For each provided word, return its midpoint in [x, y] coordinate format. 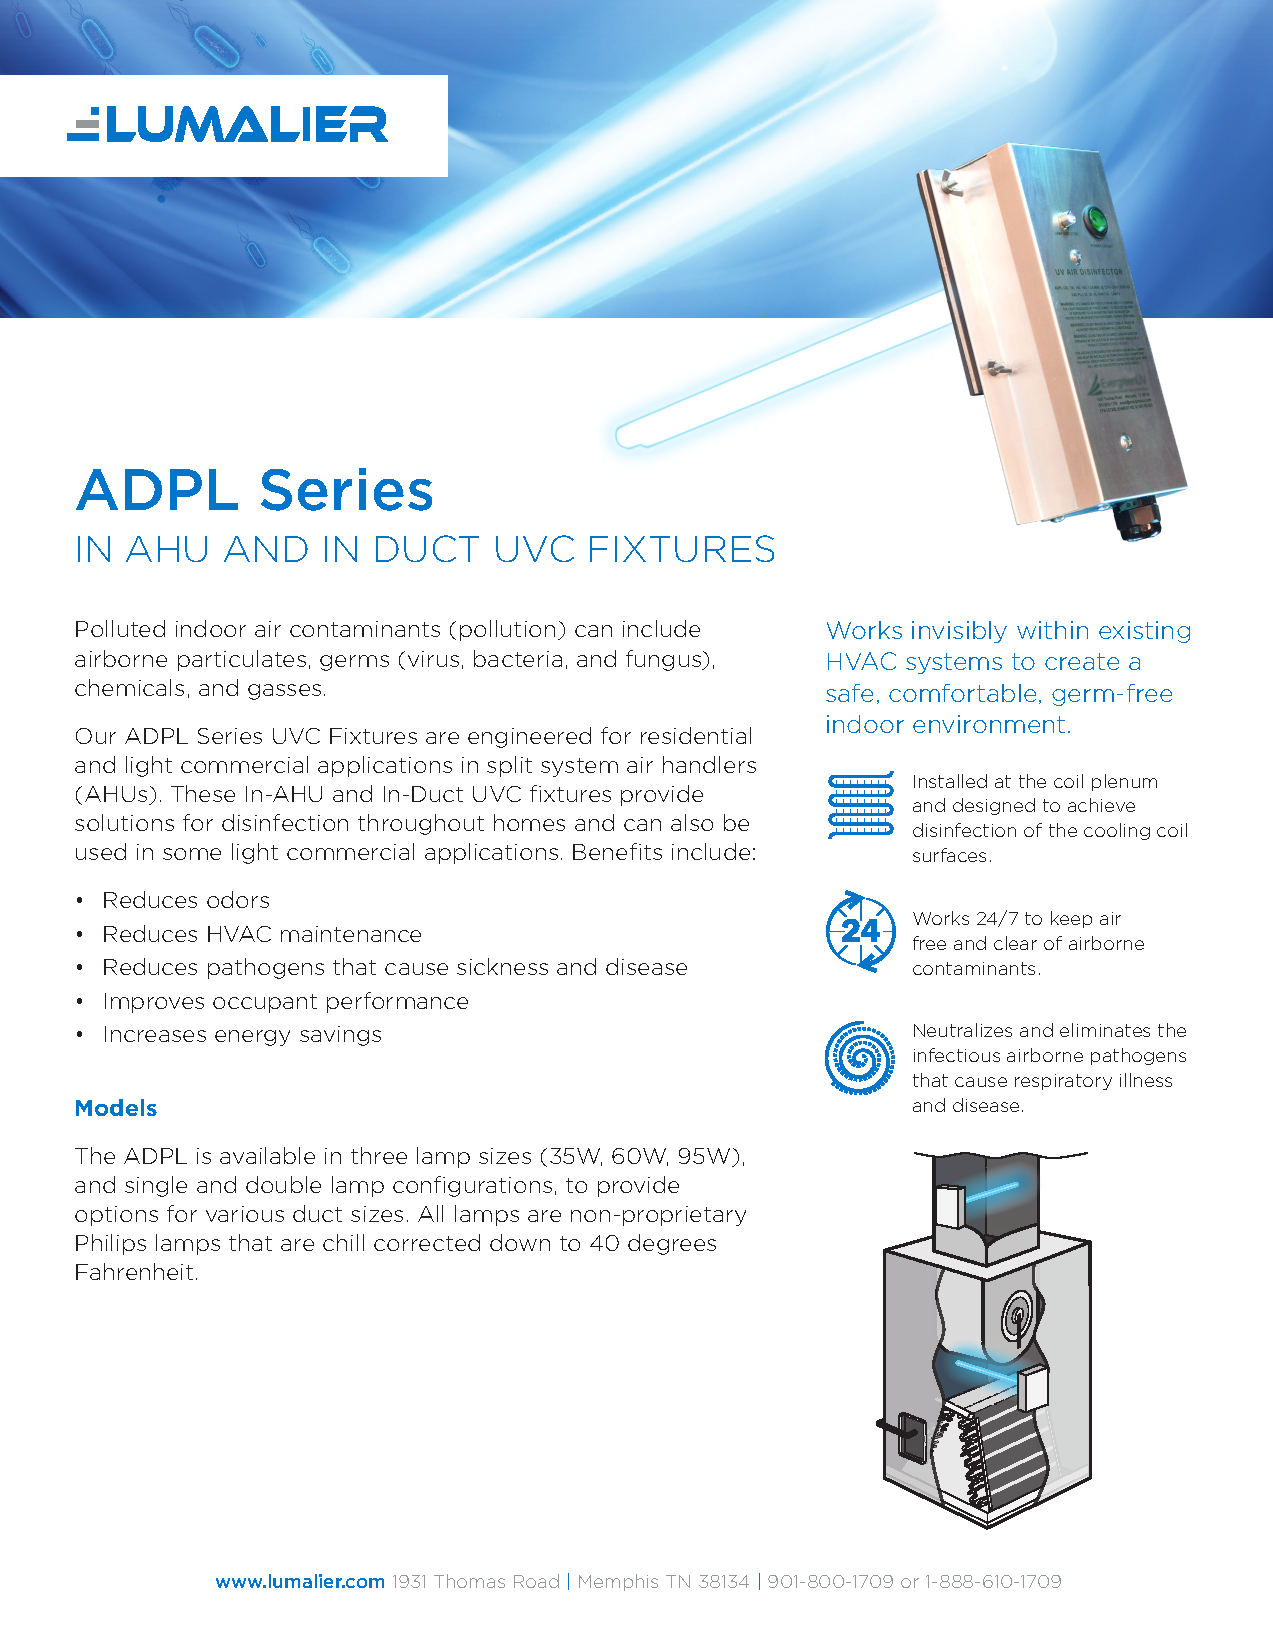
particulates [242, 660]
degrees [672, 1244]
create [1082, 661]
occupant [265, 1003]
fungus [664, 660]
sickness [502, 966]
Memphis [618, 1582]
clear [1015, 943]
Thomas [469, 1581]
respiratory [1063, 1082]
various [245, 1214]
